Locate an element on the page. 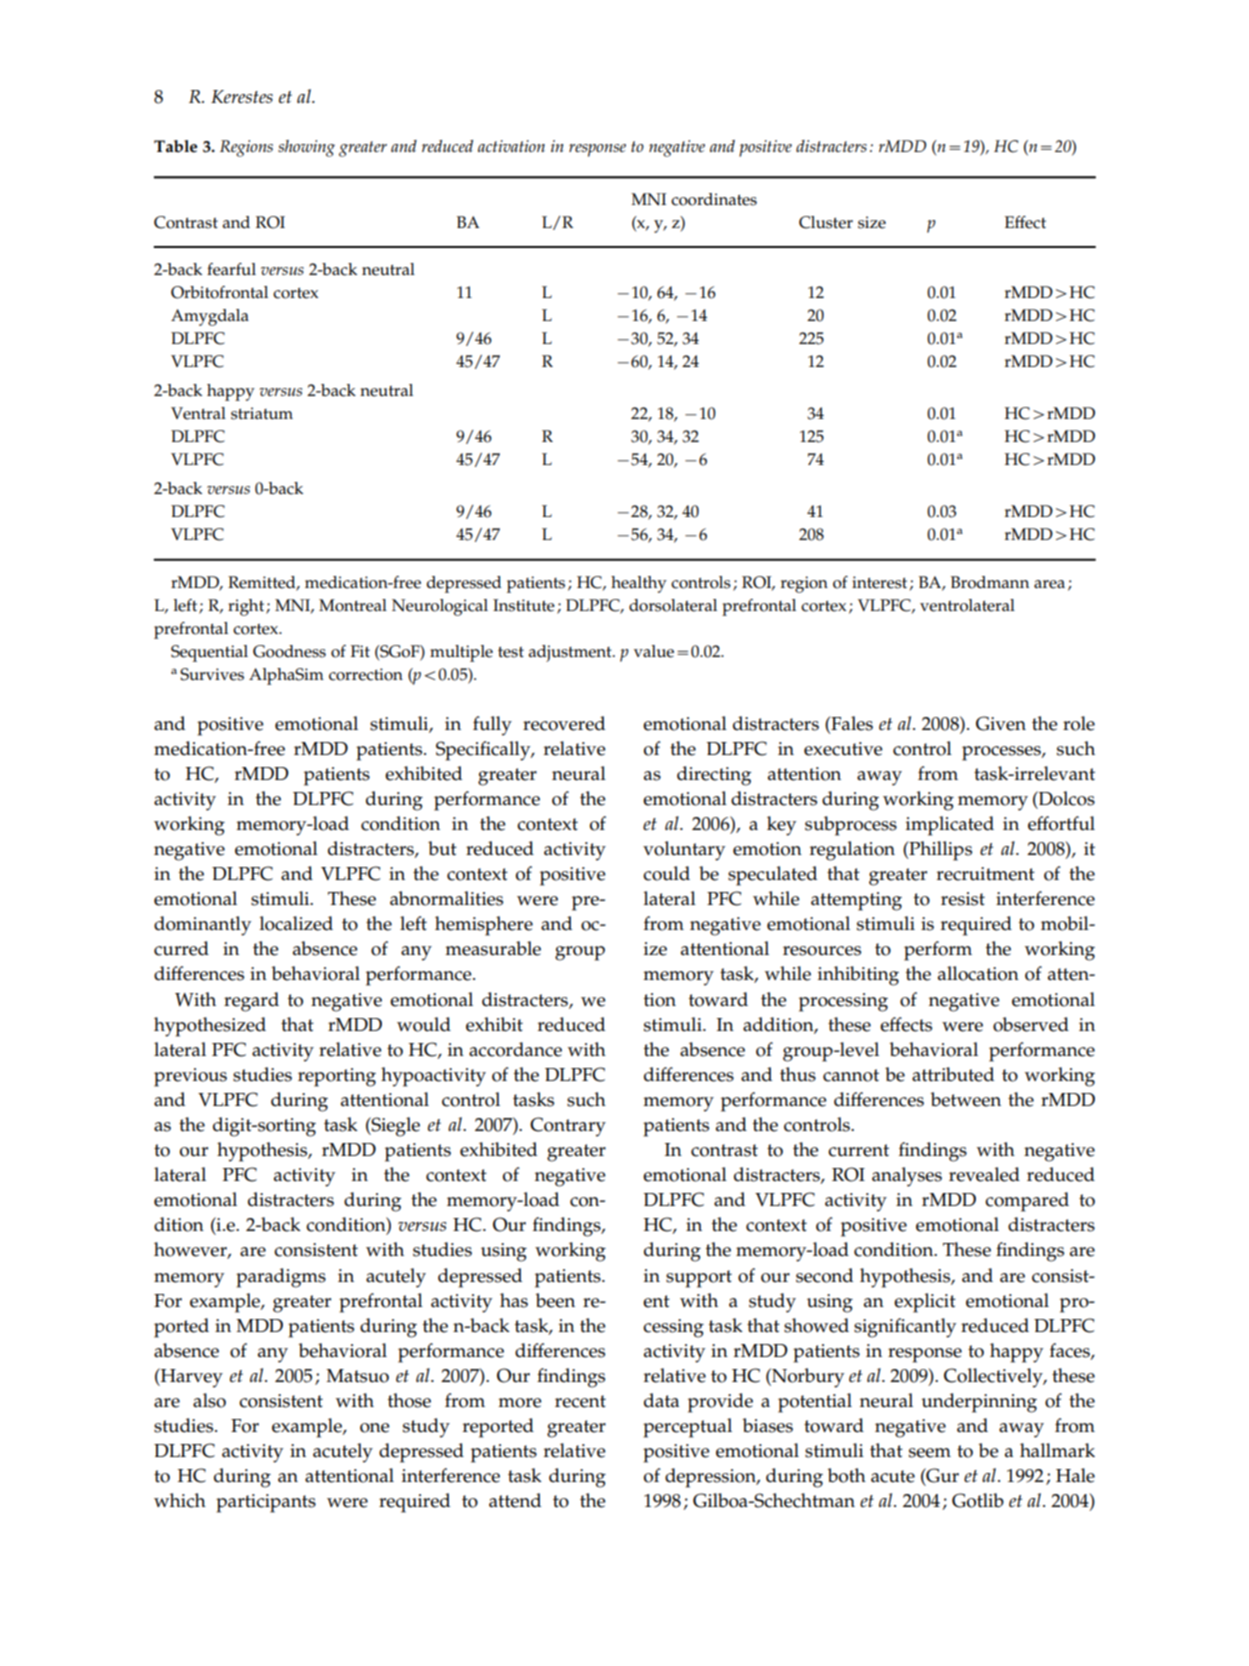  participants is located at coordinates (266, 1503).
